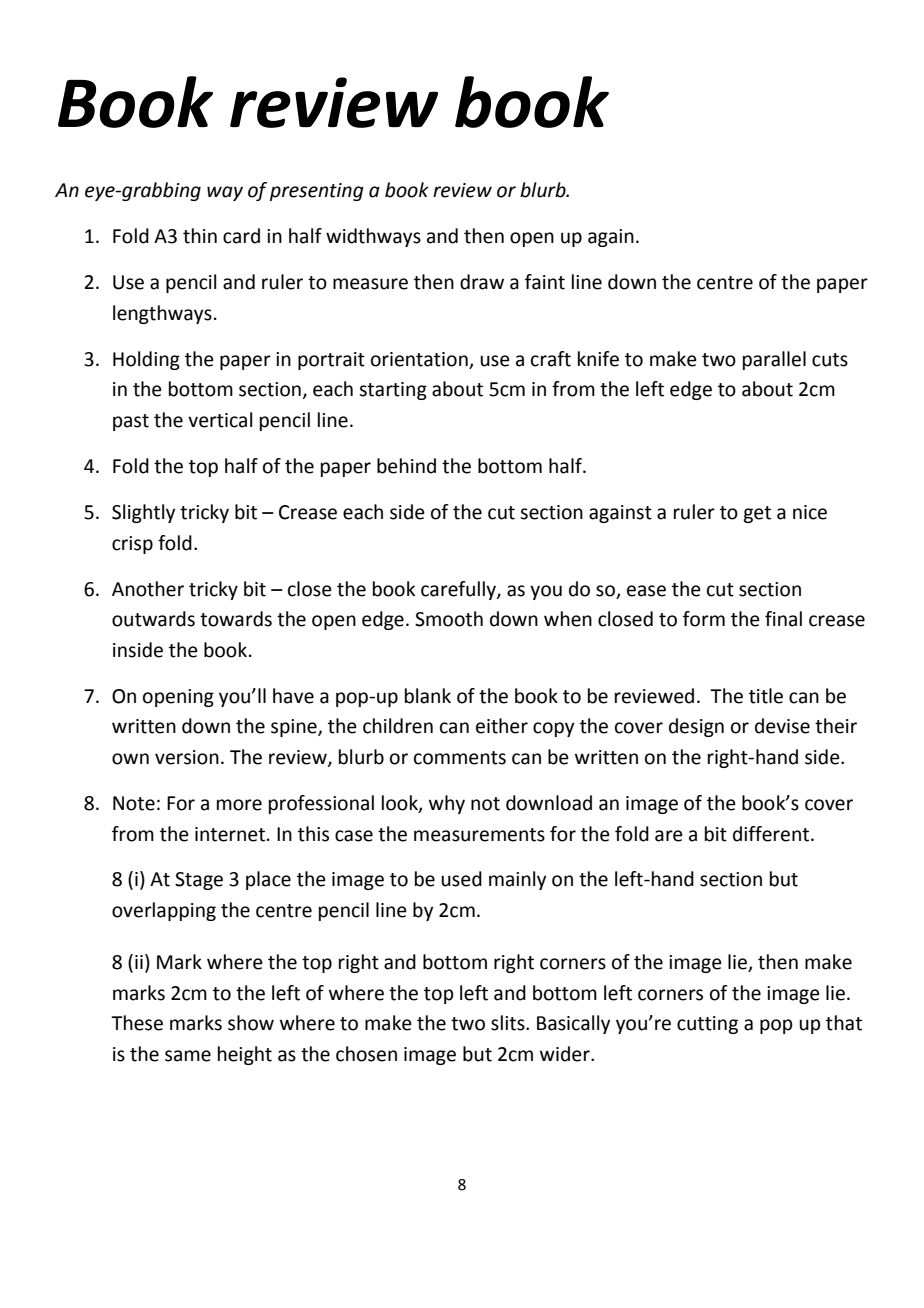 This image has height=1308, width=924. What do you see at coordinates (482, 282) in the image?
I see `draw` at bounding box center [482, 282].
